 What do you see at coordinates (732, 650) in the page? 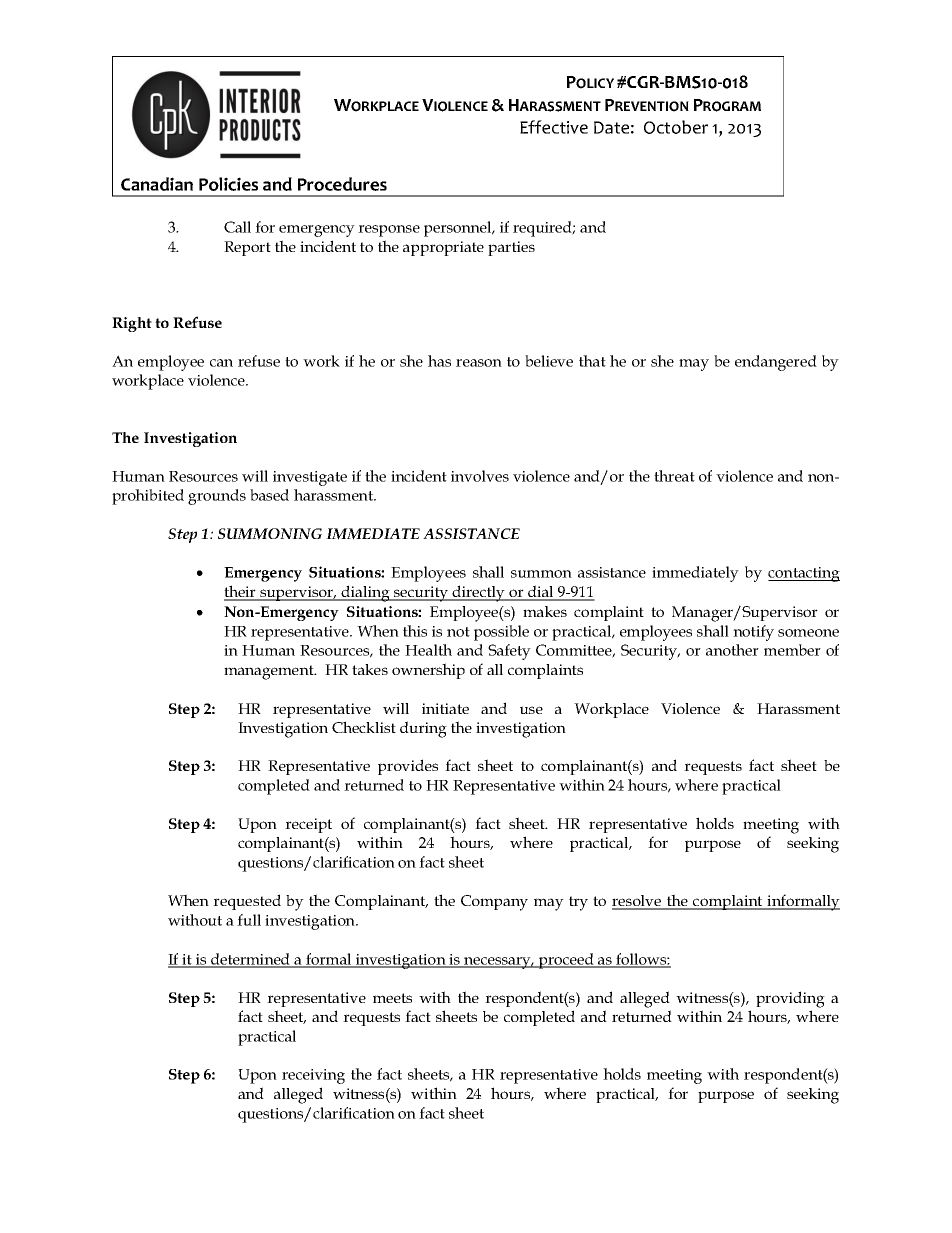
I see `another` at bounding box center [732, 650].
